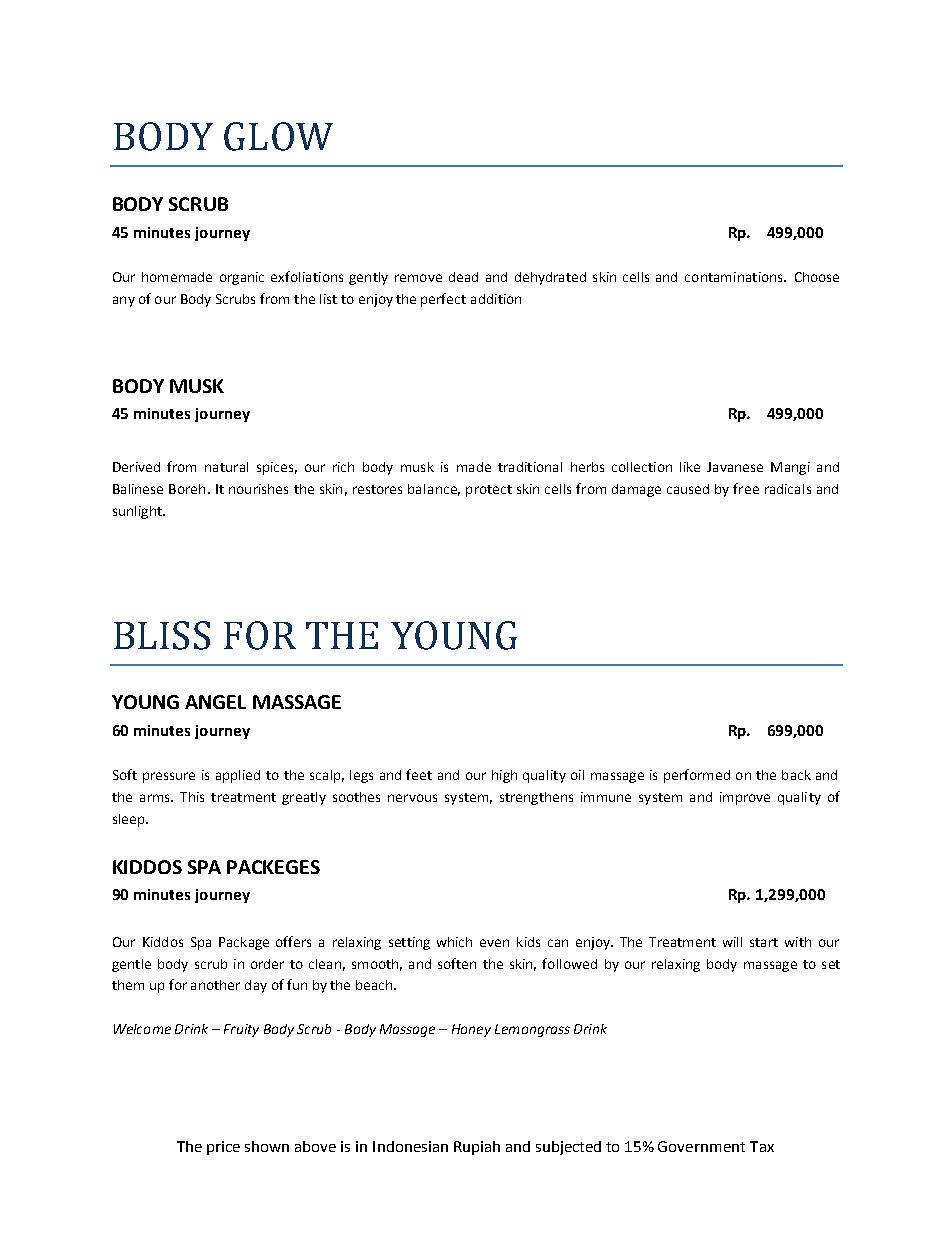  What do you see at coordinates (162, 635) in the image?
I see `BLISS` at bounding box center [162, 635].
